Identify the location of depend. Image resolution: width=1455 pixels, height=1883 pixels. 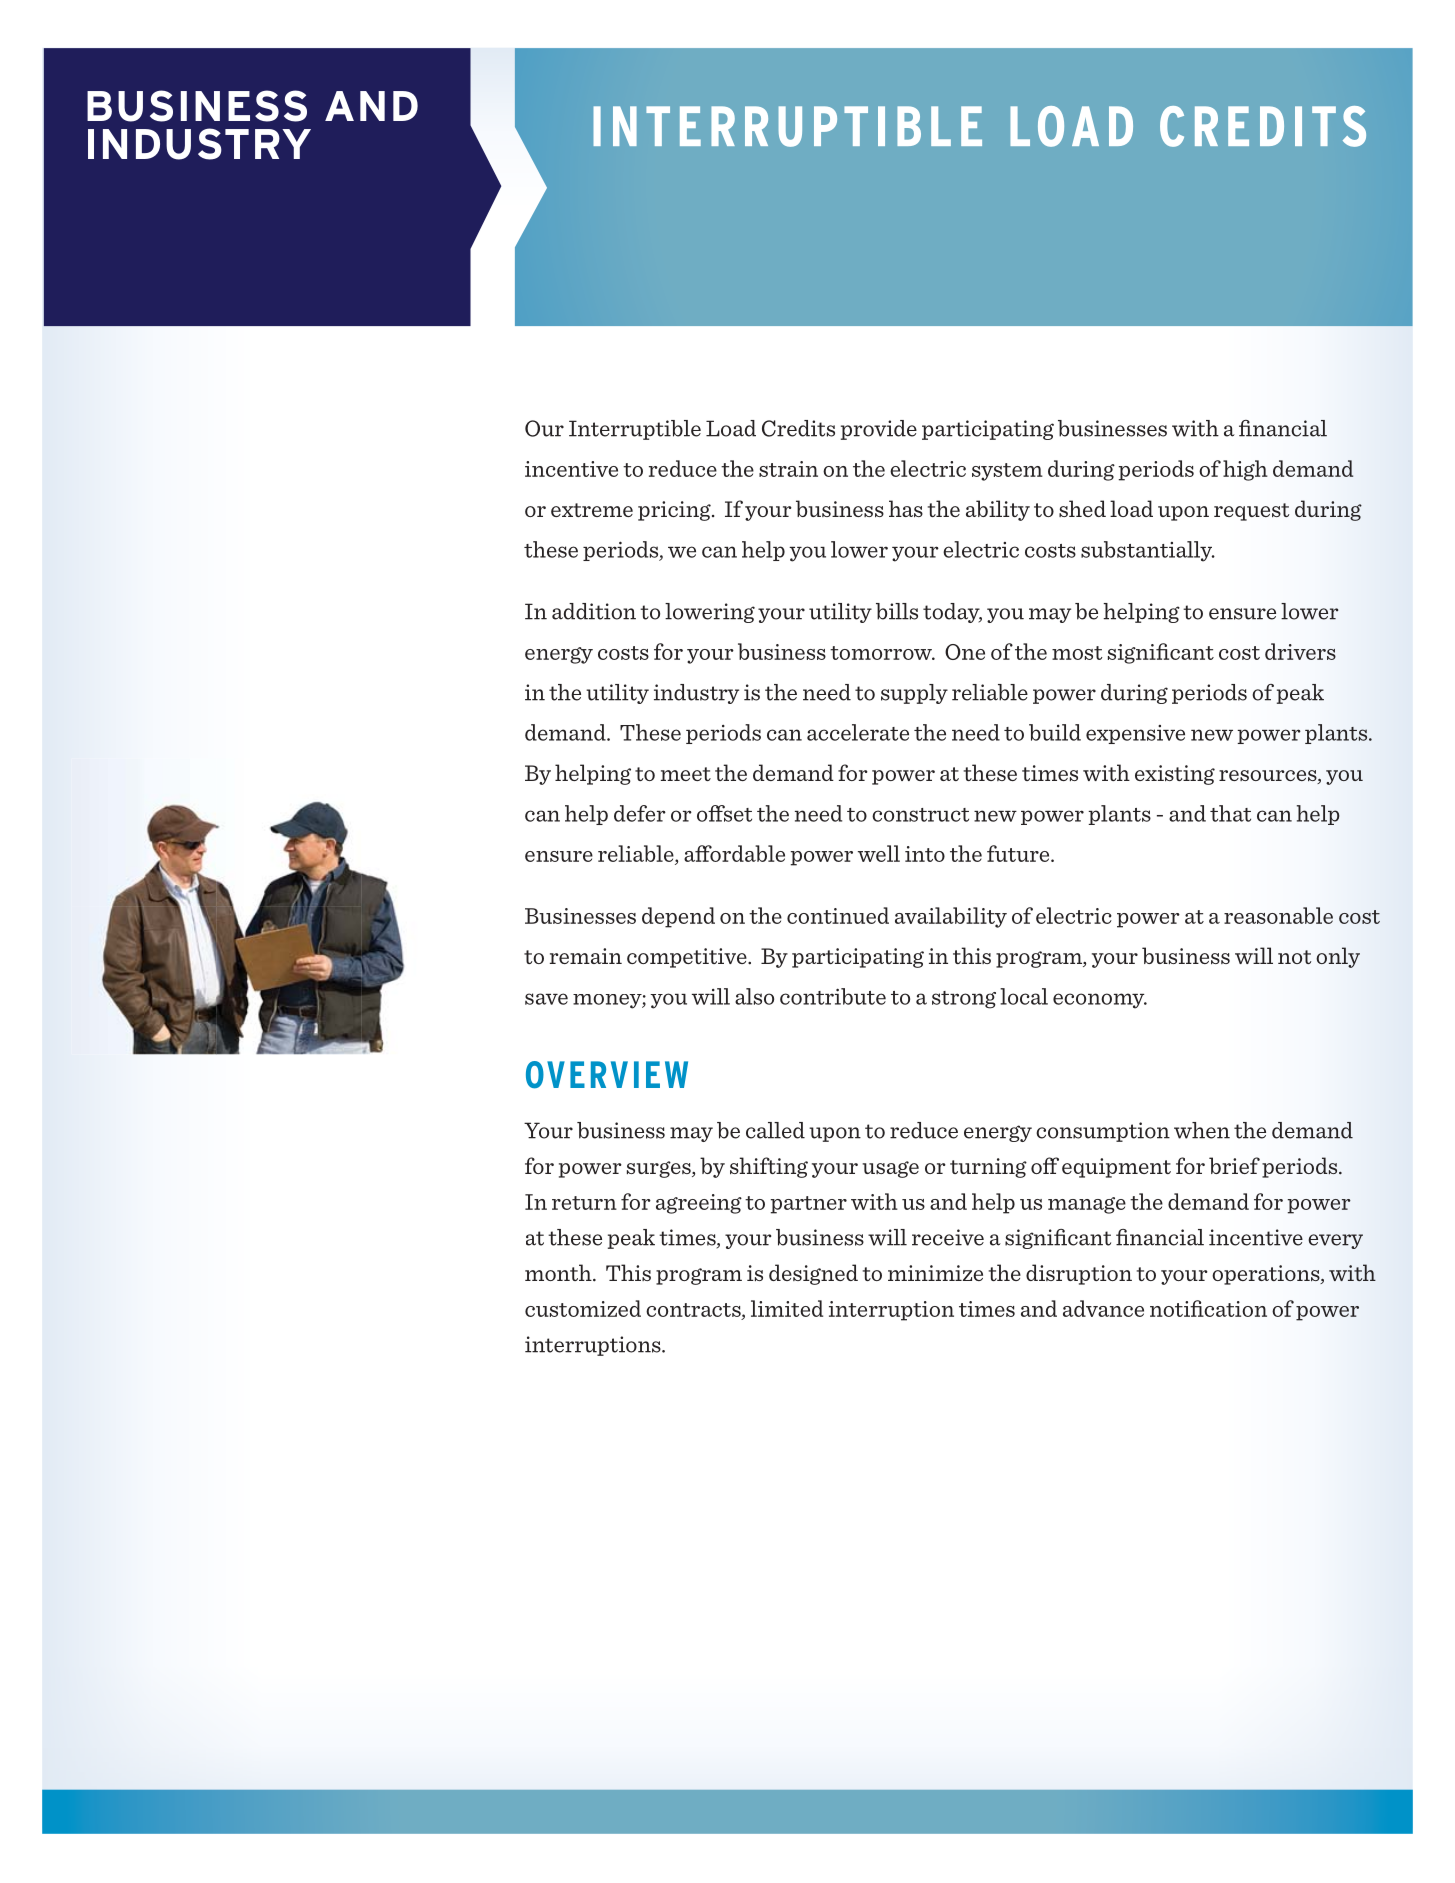
(678, 917).
